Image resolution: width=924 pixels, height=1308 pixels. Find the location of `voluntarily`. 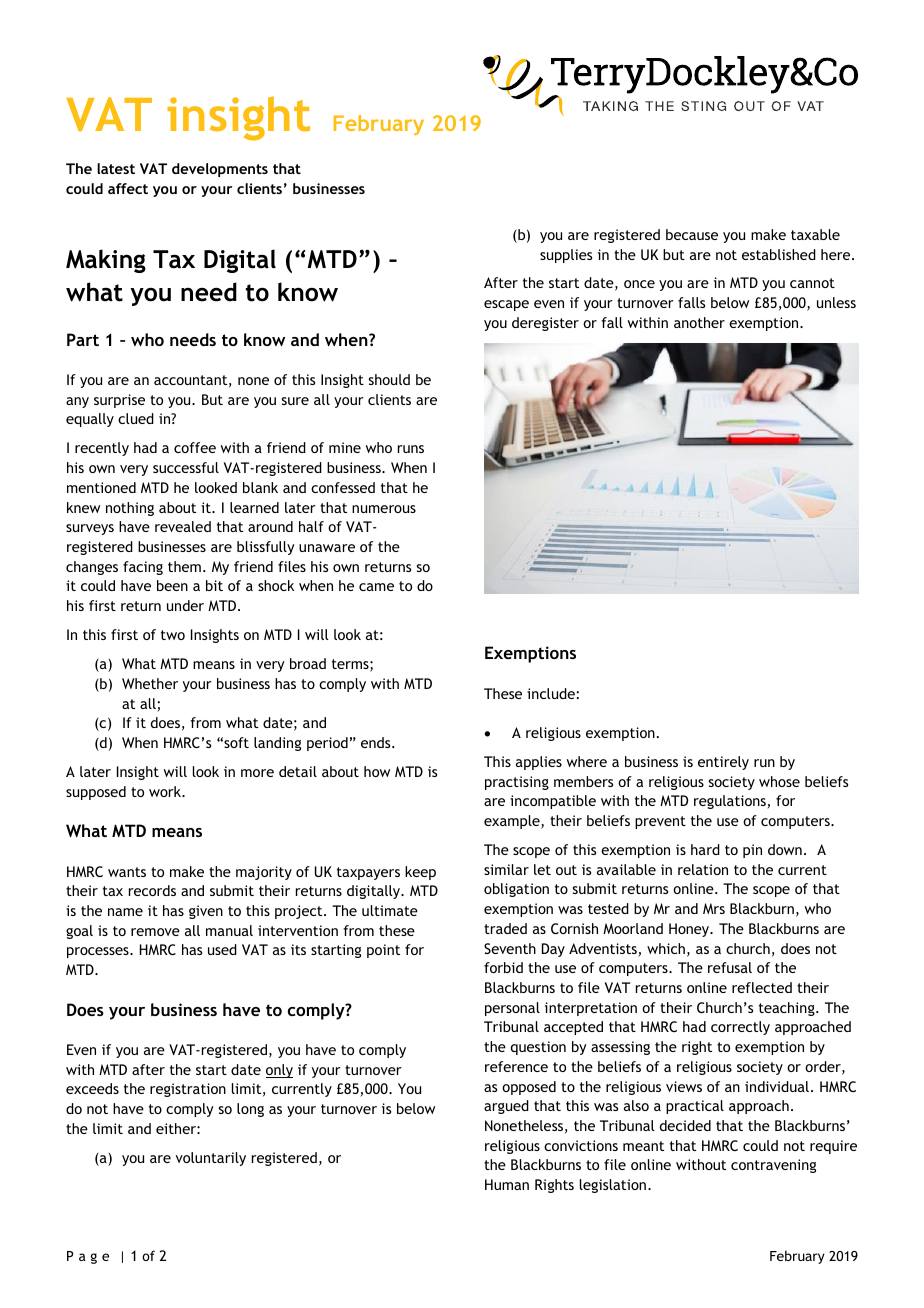

voluntarily is located at coordinates (211, 1159).
